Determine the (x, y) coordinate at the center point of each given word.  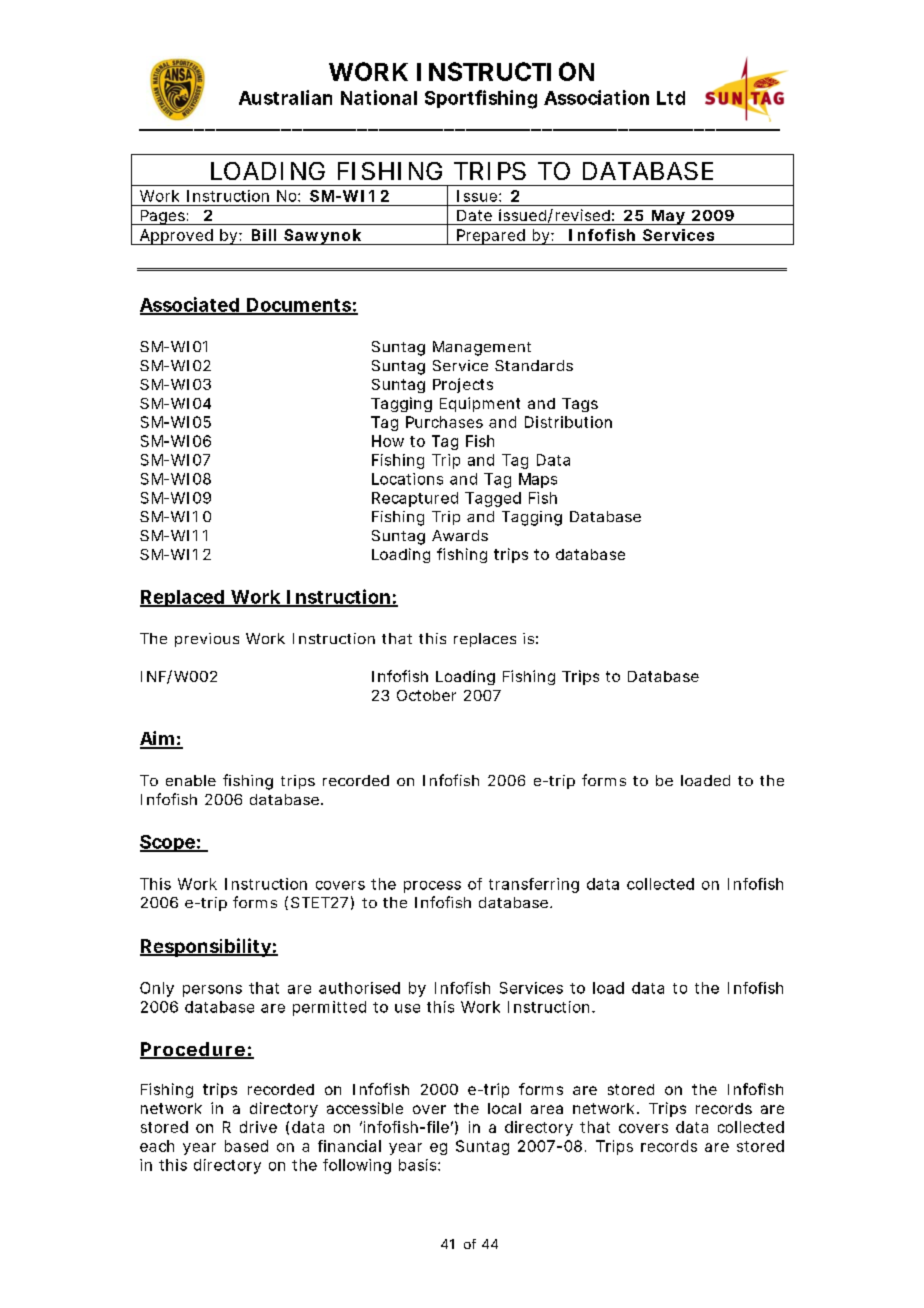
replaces (485, 640)
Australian (285, 97)
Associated (190, 305)
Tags (580, 405)
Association (596, 97)
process (432, 887)
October (426, 695)
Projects (463, 385)
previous (207, 640)
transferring (534, 885)
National (379, 97)
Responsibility (206, 947)
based (246, 1146)
